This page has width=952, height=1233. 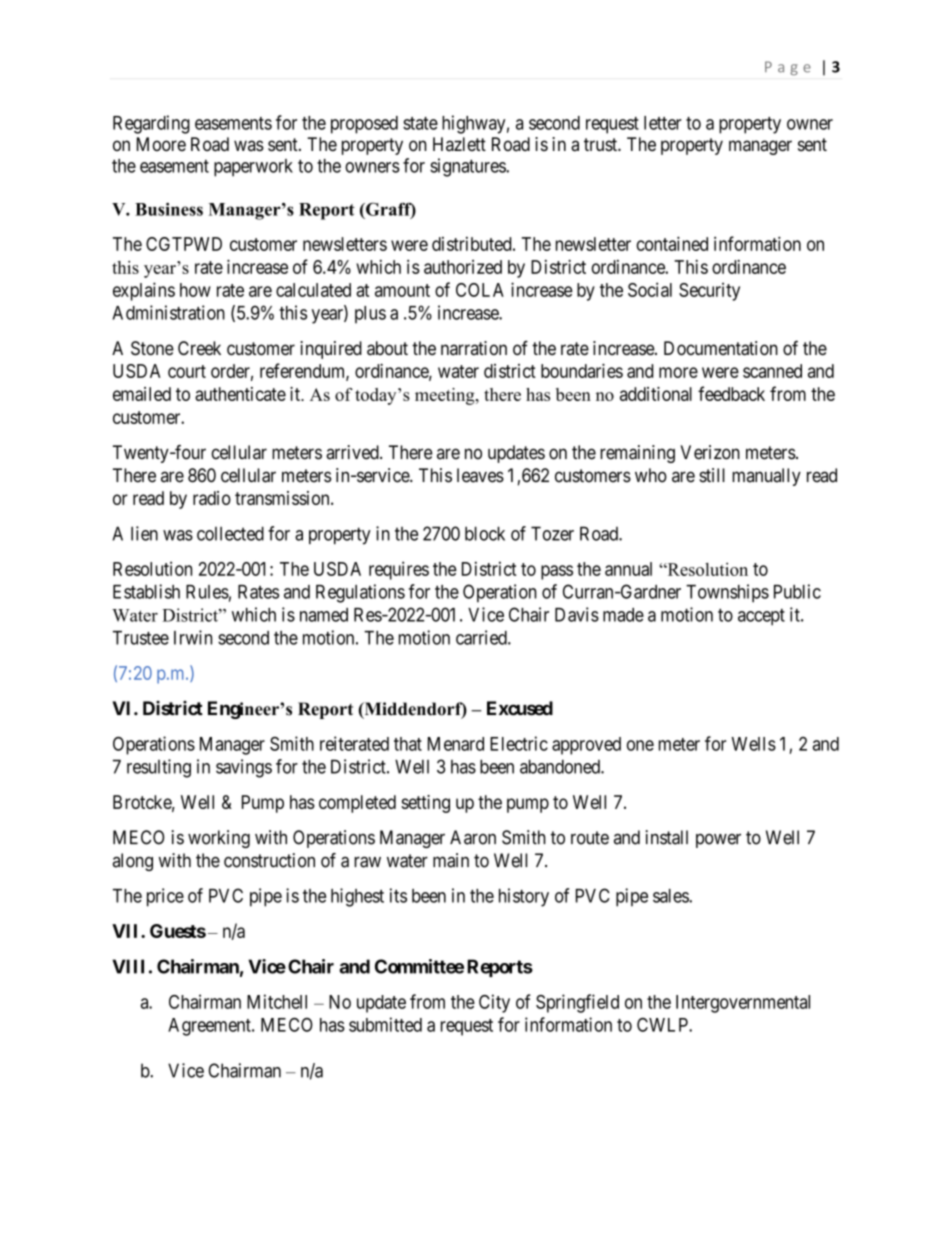 What do you see at coordinates (161, 144) in the page?
I see `Moore` at bounding box center [161, 144].
